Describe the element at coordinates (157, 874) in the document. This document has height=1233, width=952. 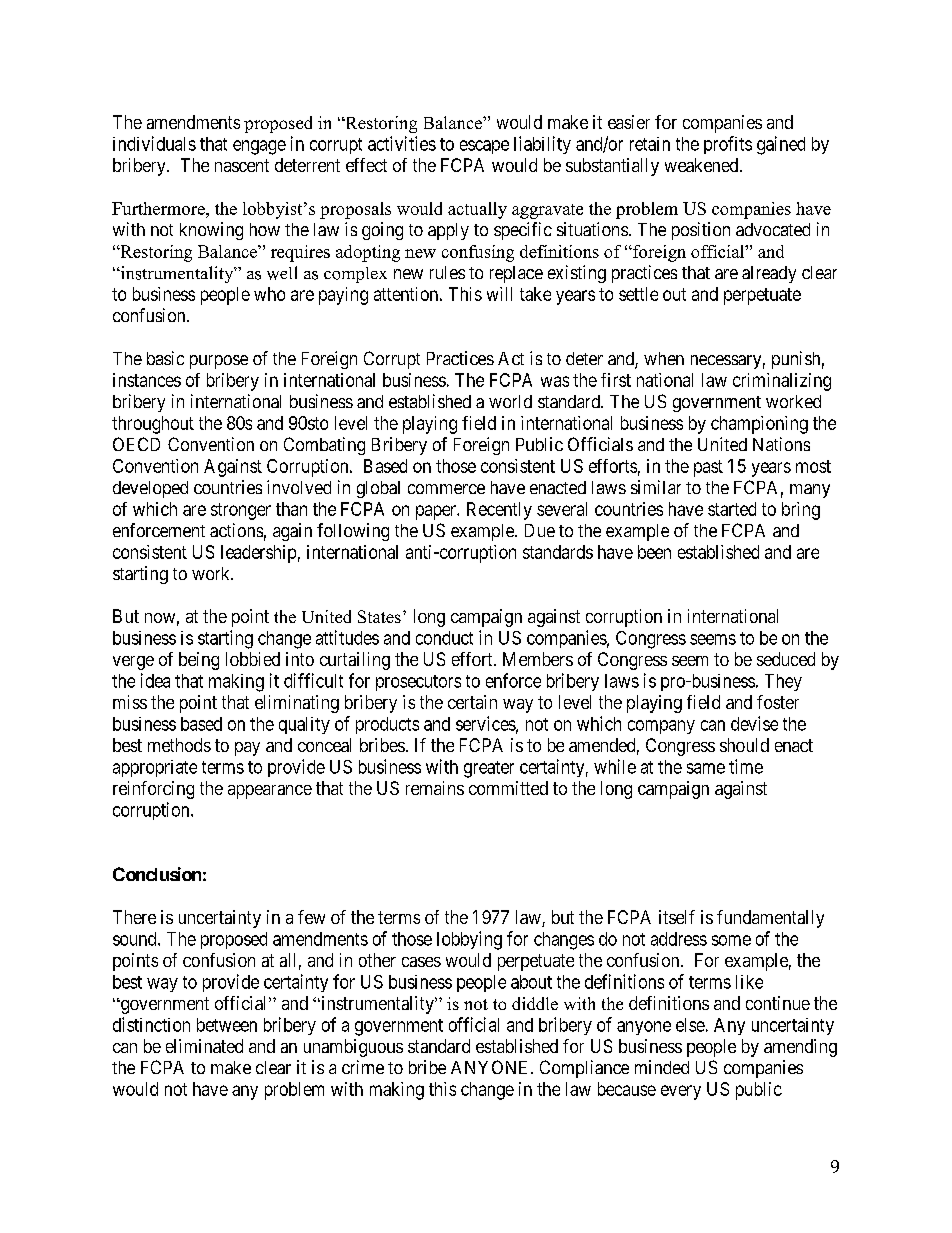
I see `Conclusion` at that location.
